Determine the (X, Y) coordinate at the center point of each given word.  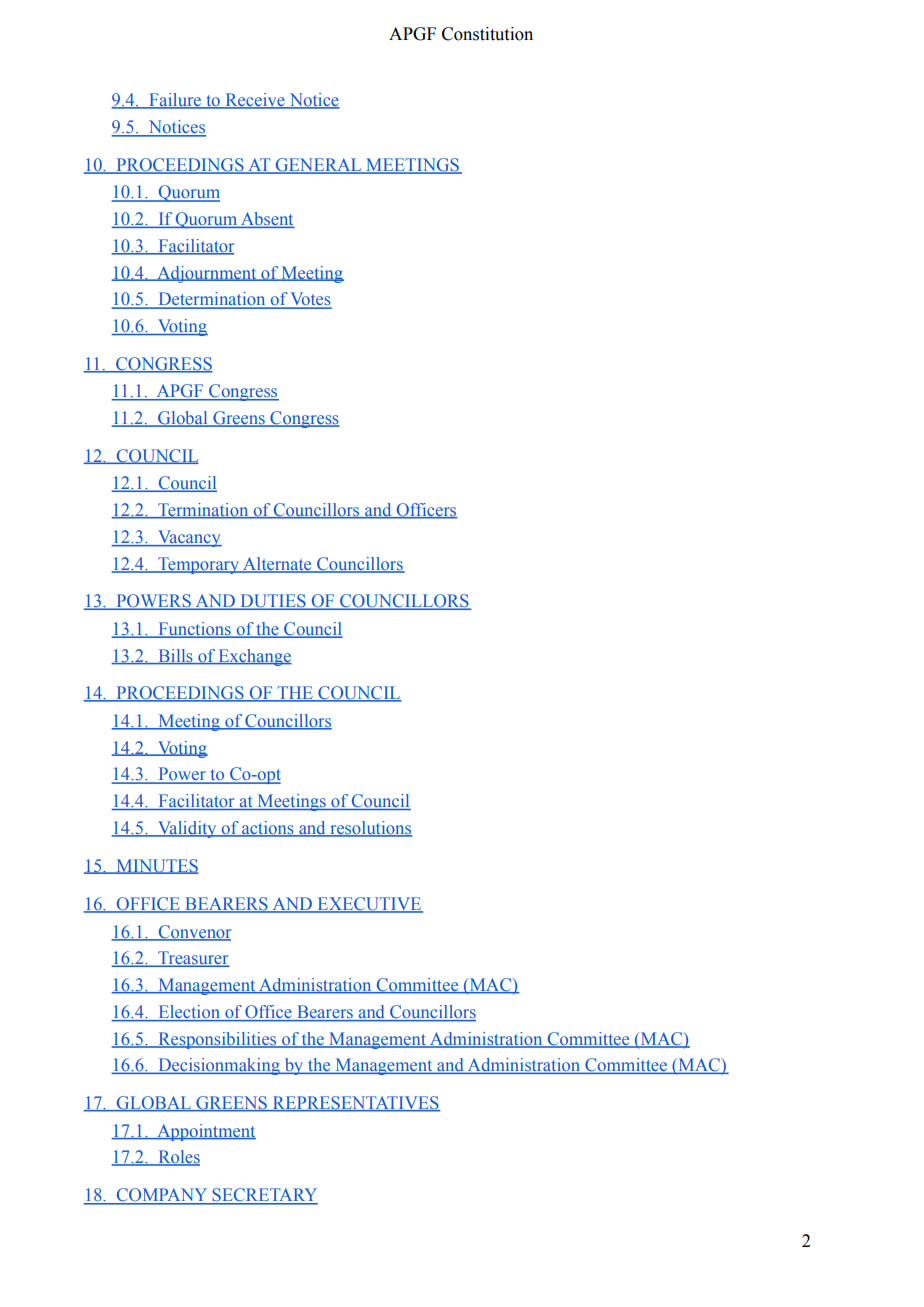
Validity (187, 829)
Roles (178, 1158)
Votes (310, 300)
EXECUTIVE (369, 905)
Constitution (487, 34)
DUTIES (273, 602)
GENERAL (318, 166)
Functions (194, 630)
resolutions (370, 829)
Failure (175, 101)
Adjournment (207, 274)
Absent (267, 220)
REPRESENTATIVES (355, 1104)
